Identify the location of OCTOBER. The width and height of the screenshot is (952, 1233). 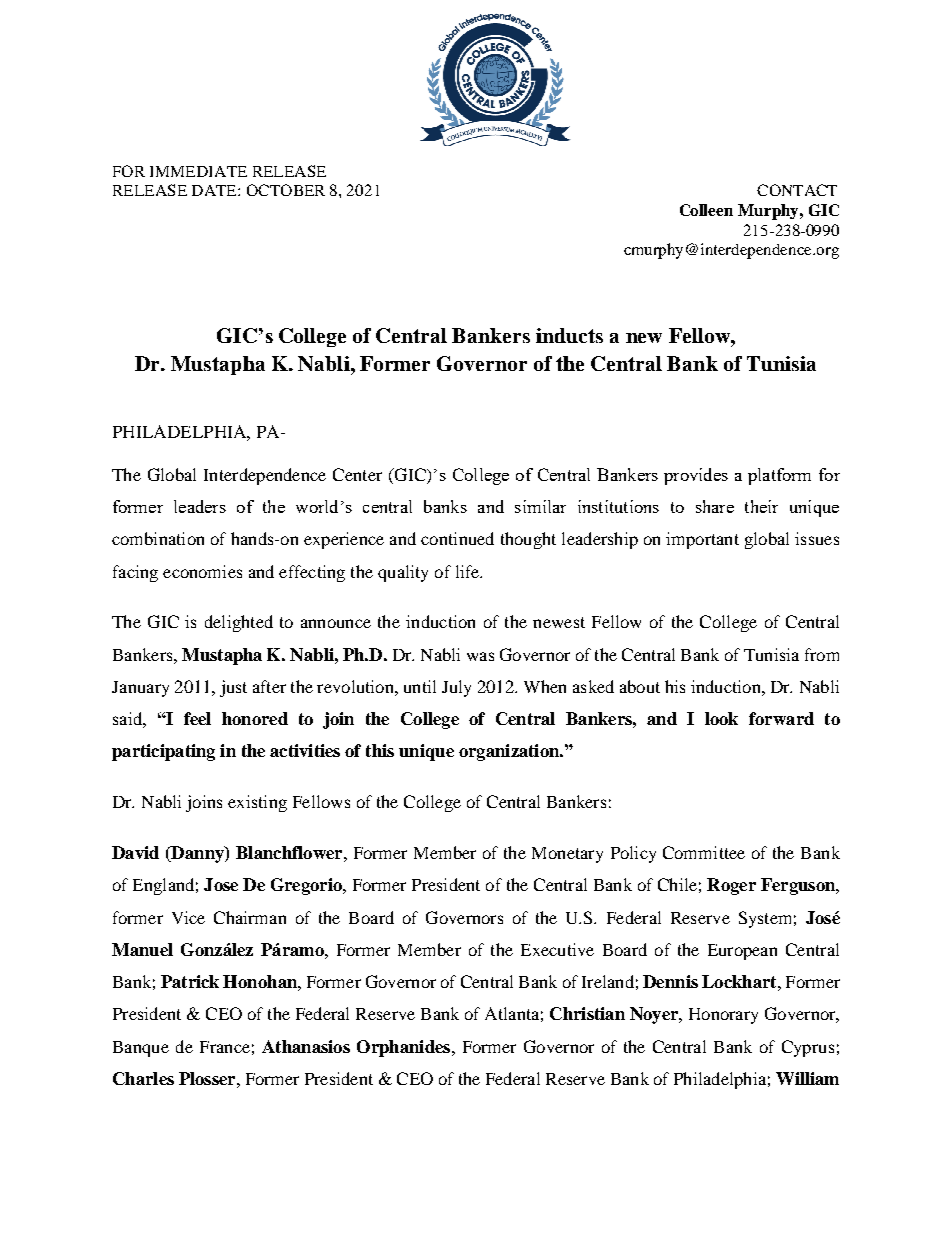
(286, 190).
